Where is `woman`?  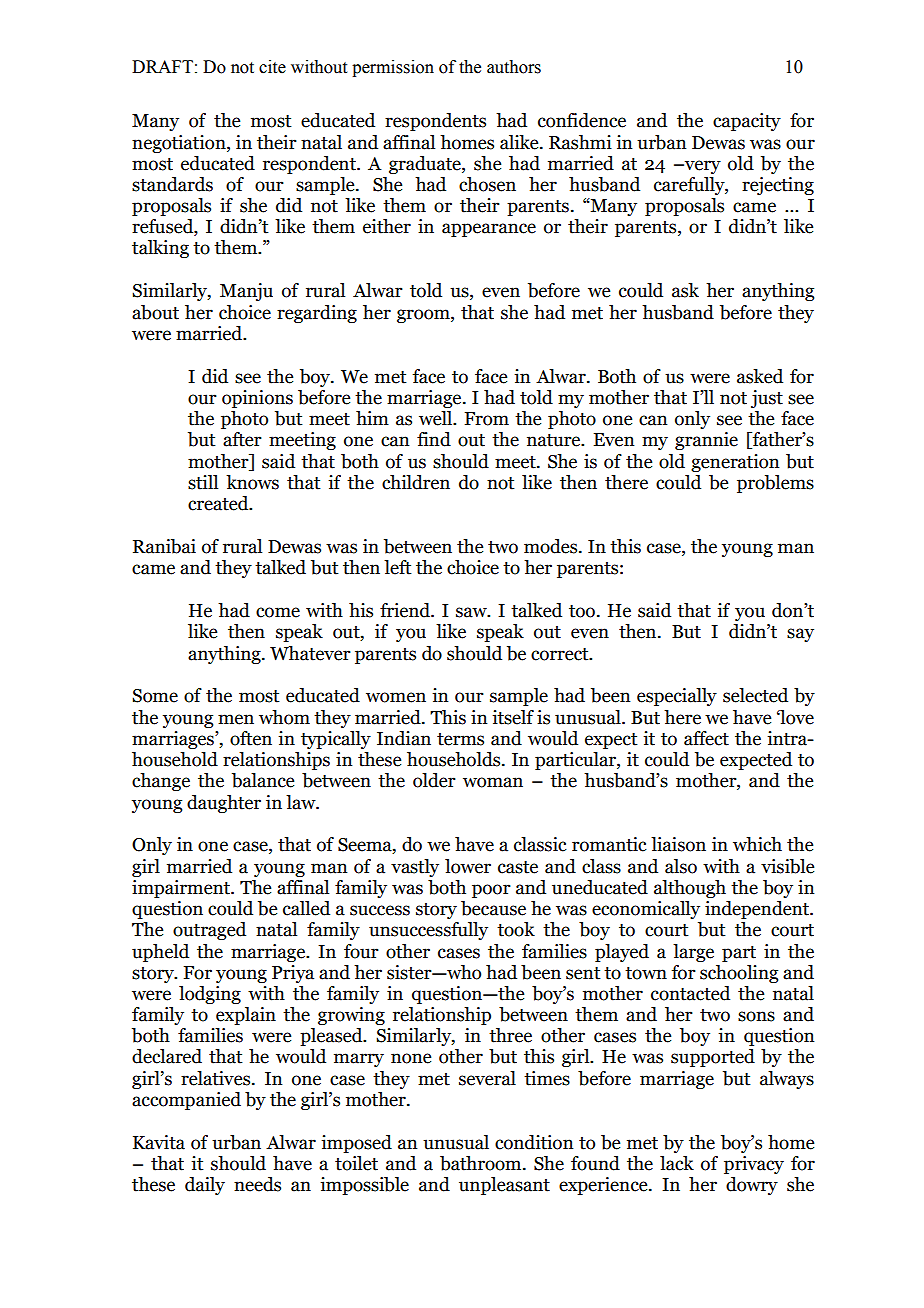
woman is located at coordinates (493, 782).
